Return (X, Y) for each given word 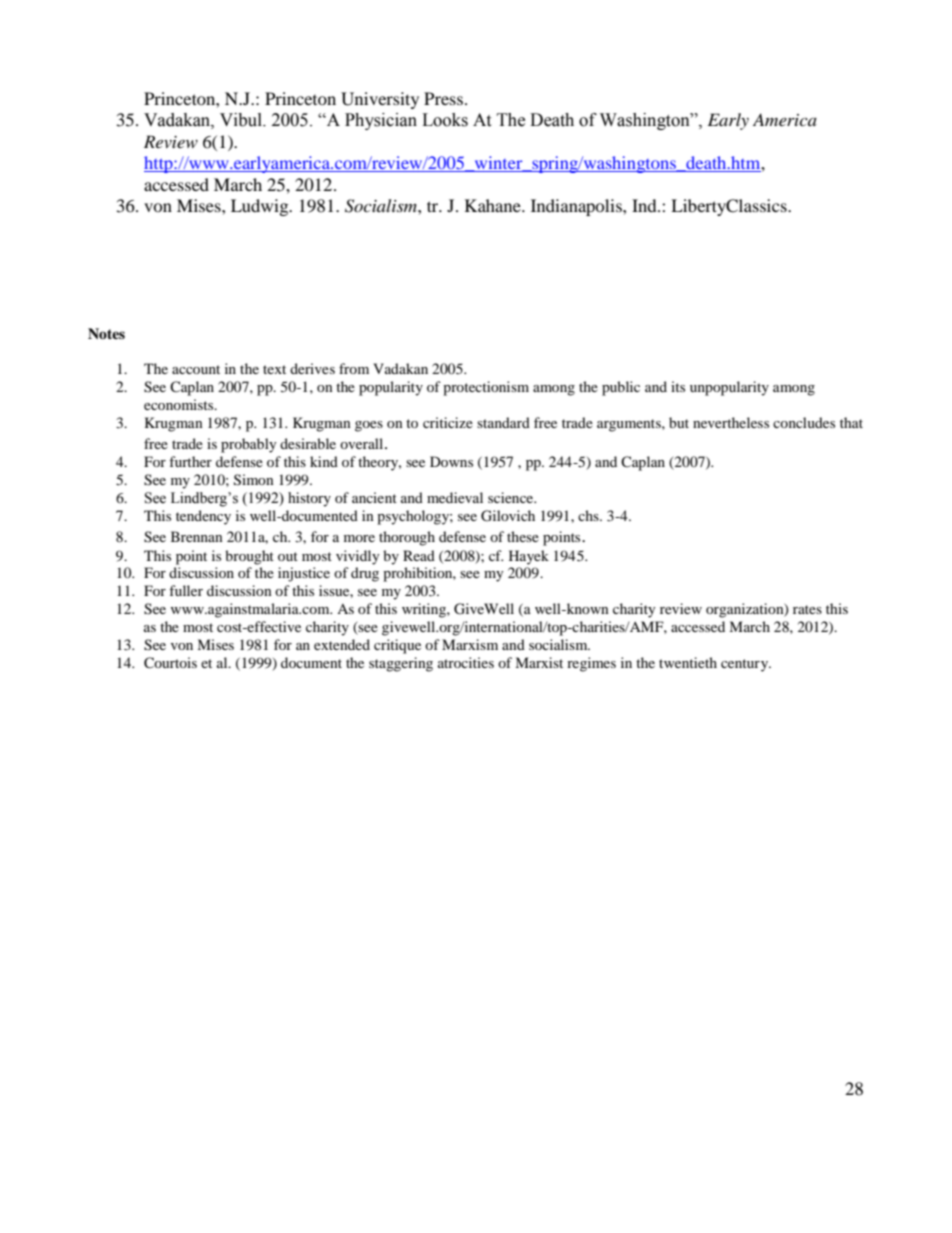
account (196, 369)
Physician (381, 121)
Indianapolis (577, 207)
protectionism (486, 388)
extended (342, 644)
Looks (445, 120)
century (746, 665)
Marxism (470, 644)
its (678, 386)
